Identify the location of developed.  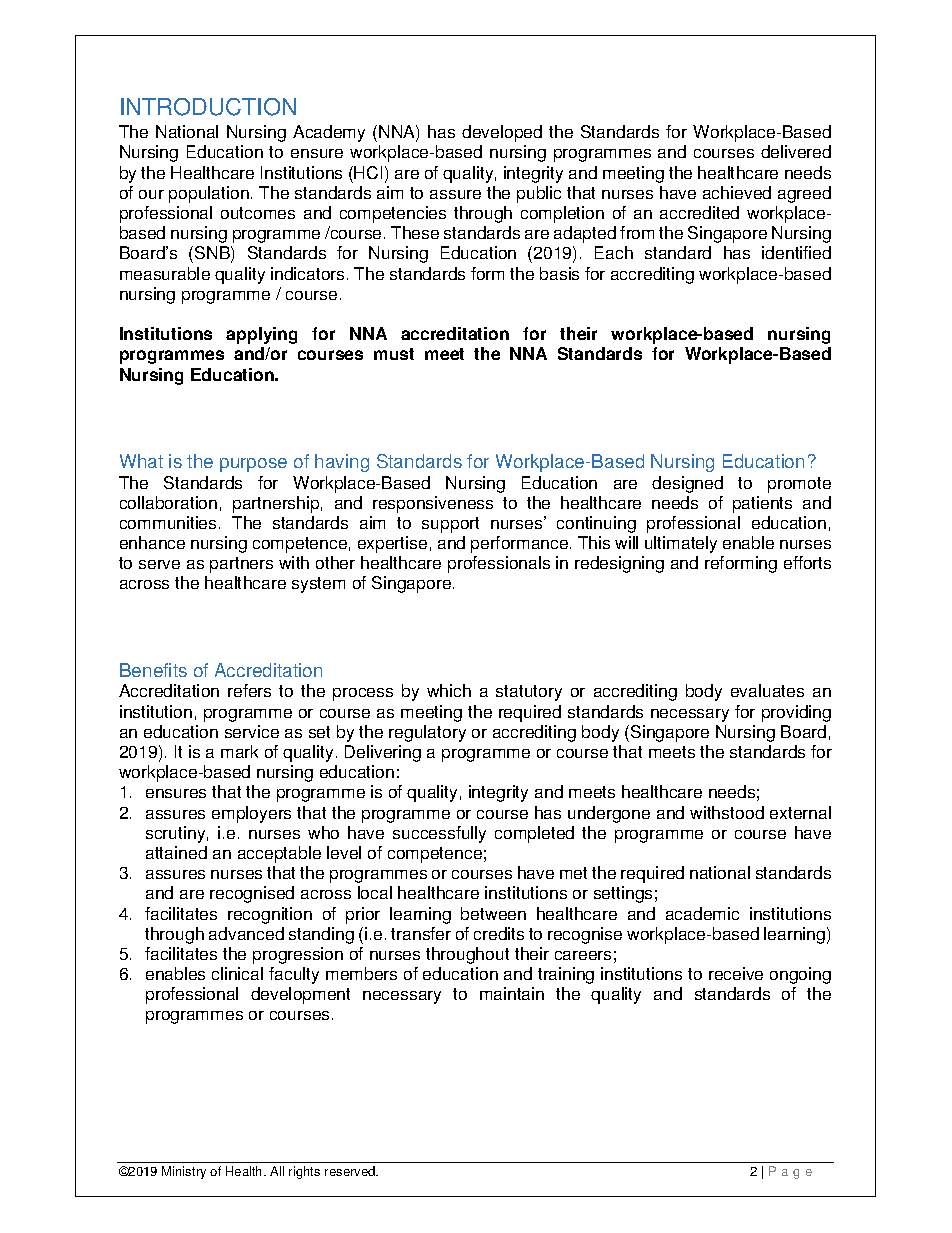
(502, 133).
